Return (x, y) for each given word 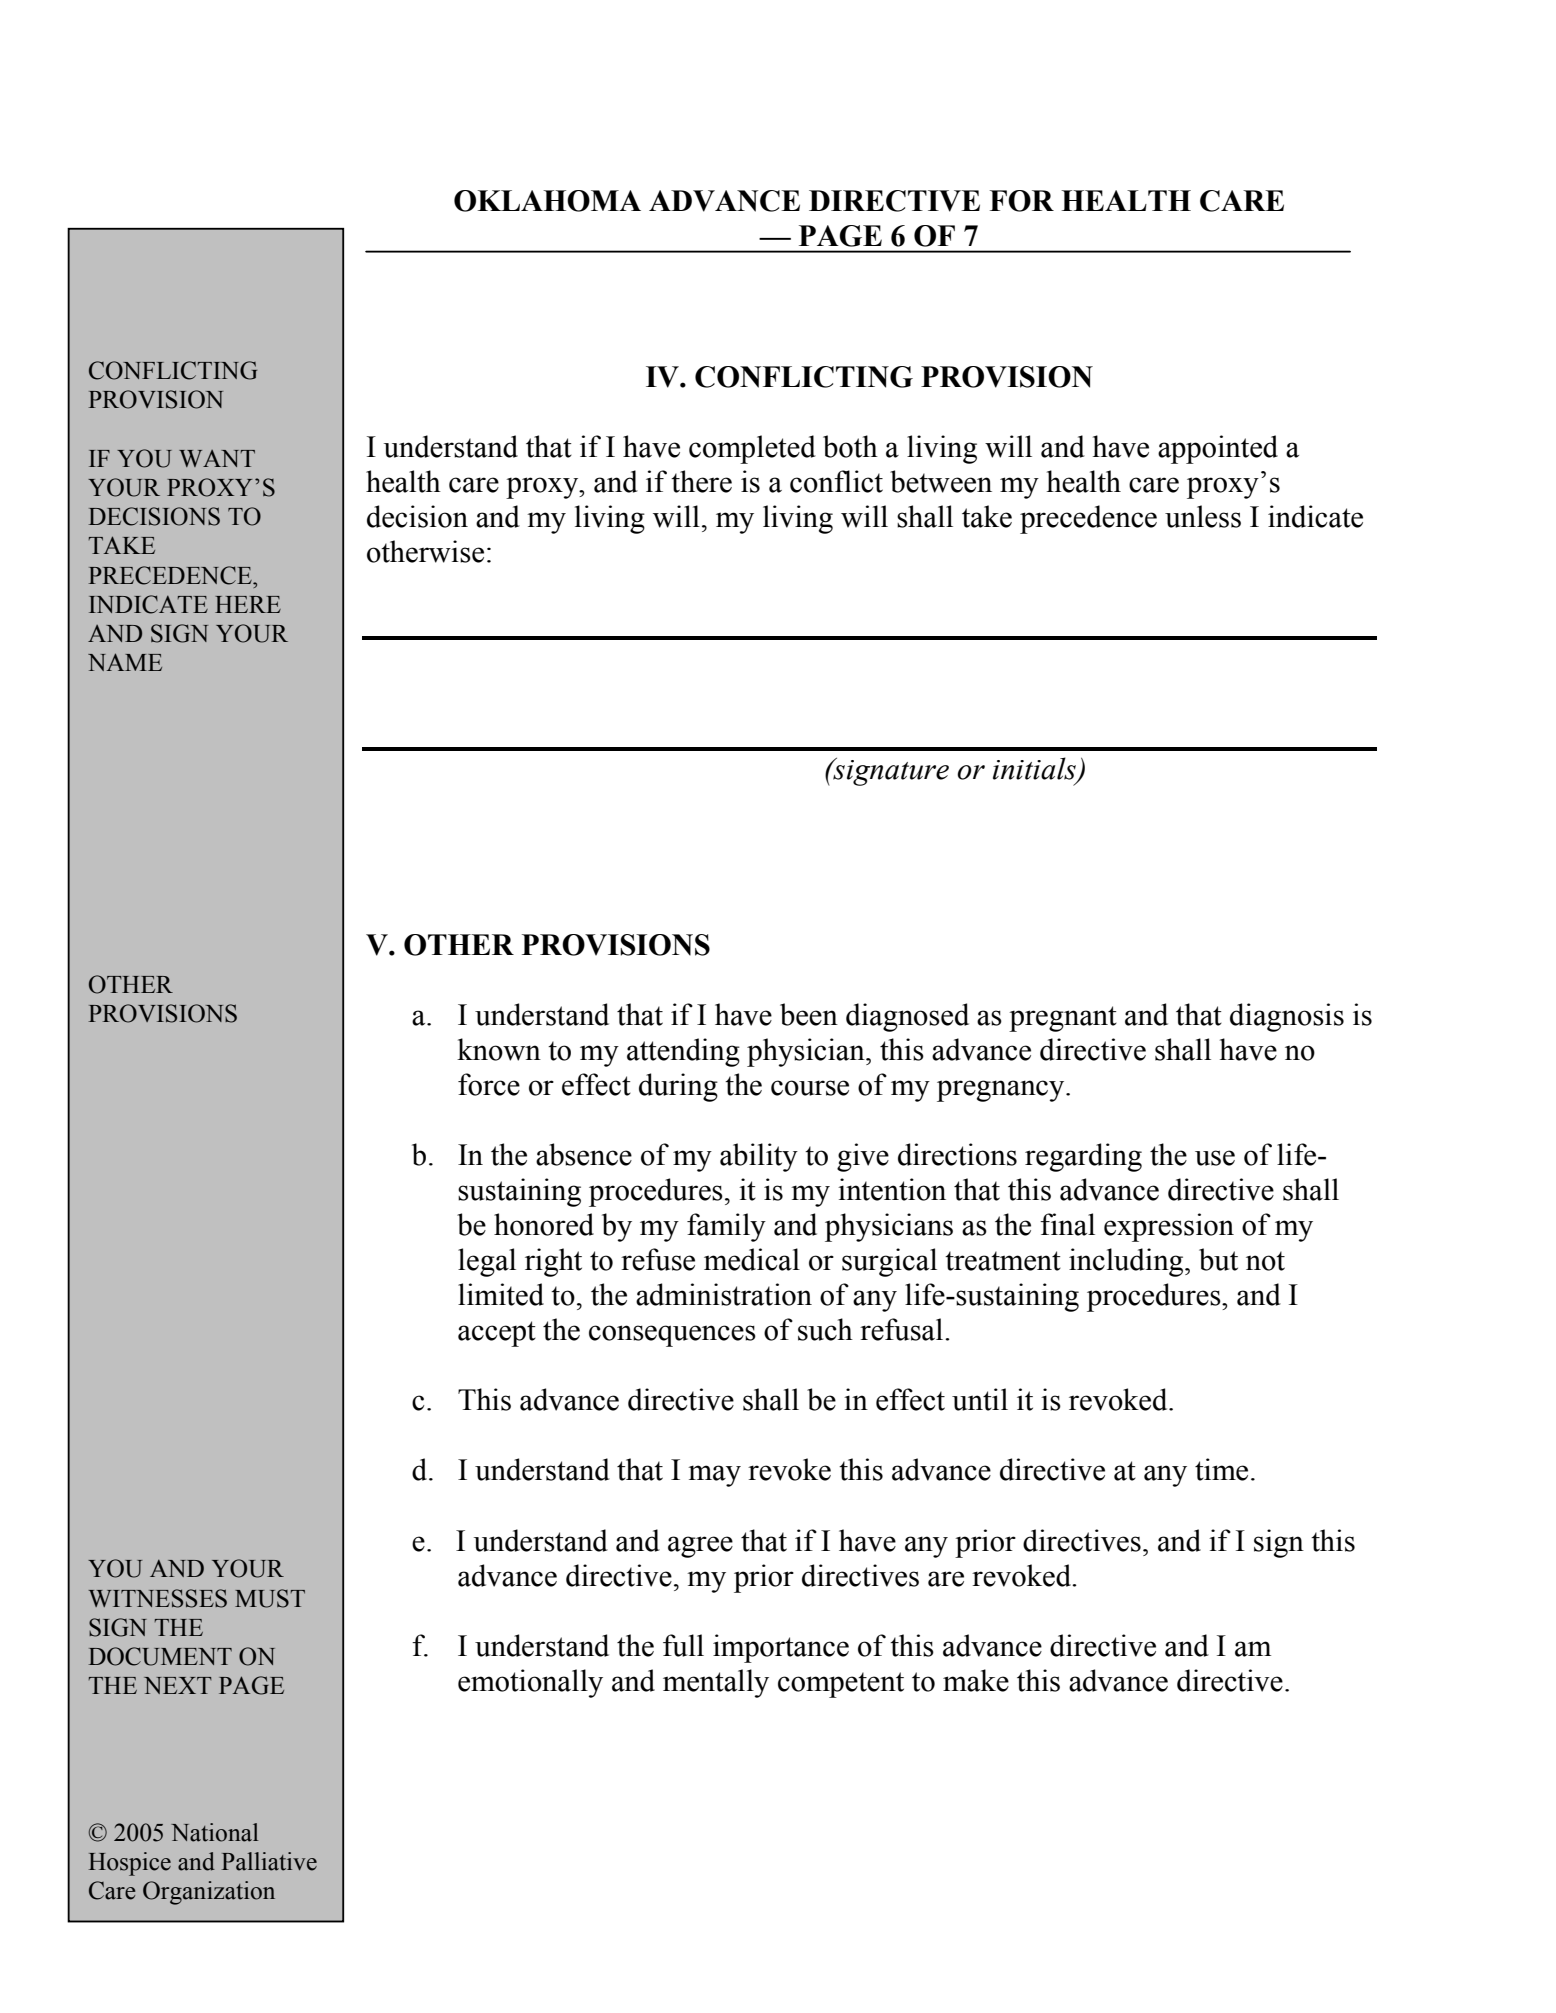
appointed (1218, 449)
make (976, 1680)
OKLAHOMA (547, 201)
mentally (716, 1683)
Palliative (269, 1861)
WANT (217, 458)
